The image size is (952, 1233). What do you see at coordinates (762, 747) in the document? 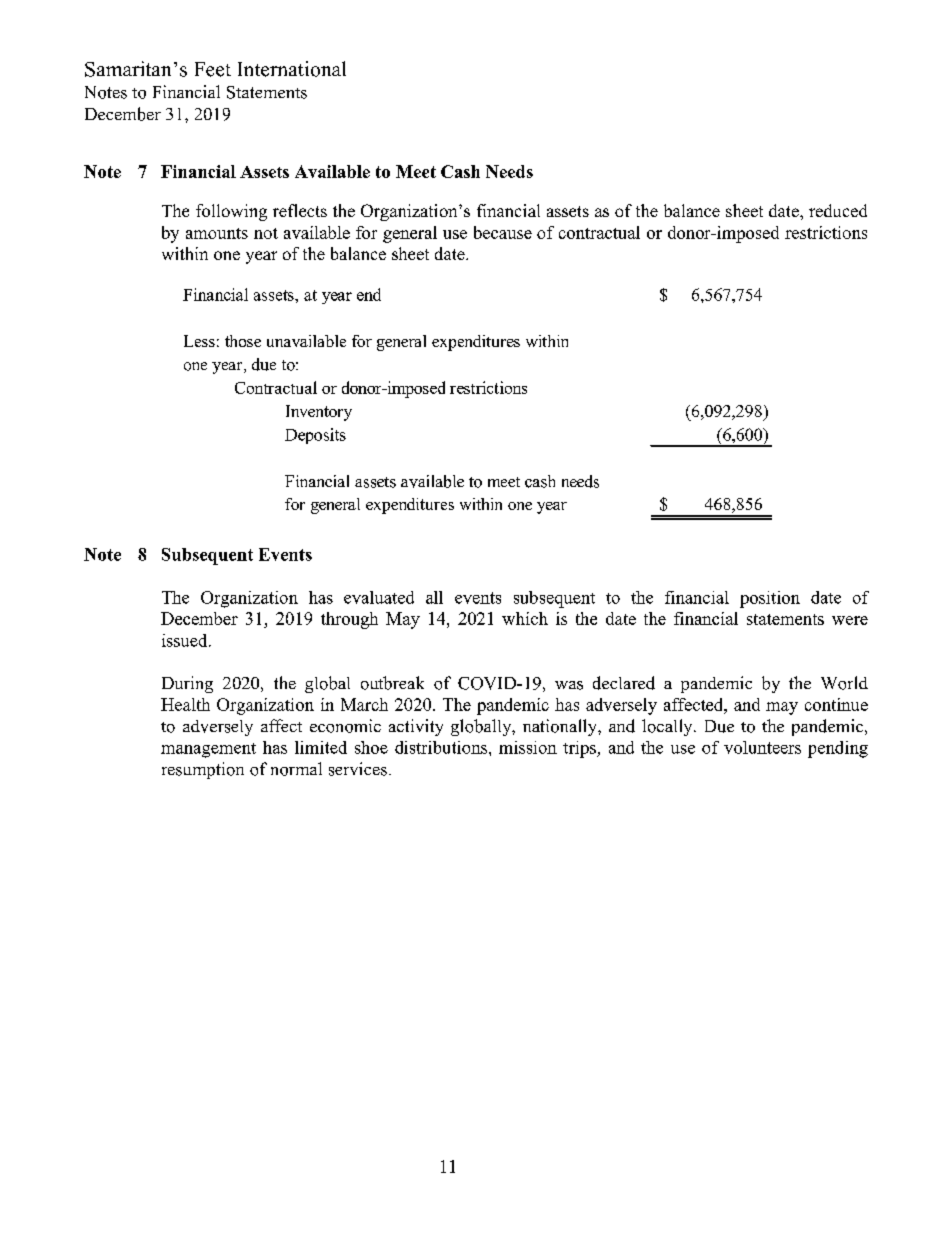
I see `volunteers` at bounding box center [762, 747].
